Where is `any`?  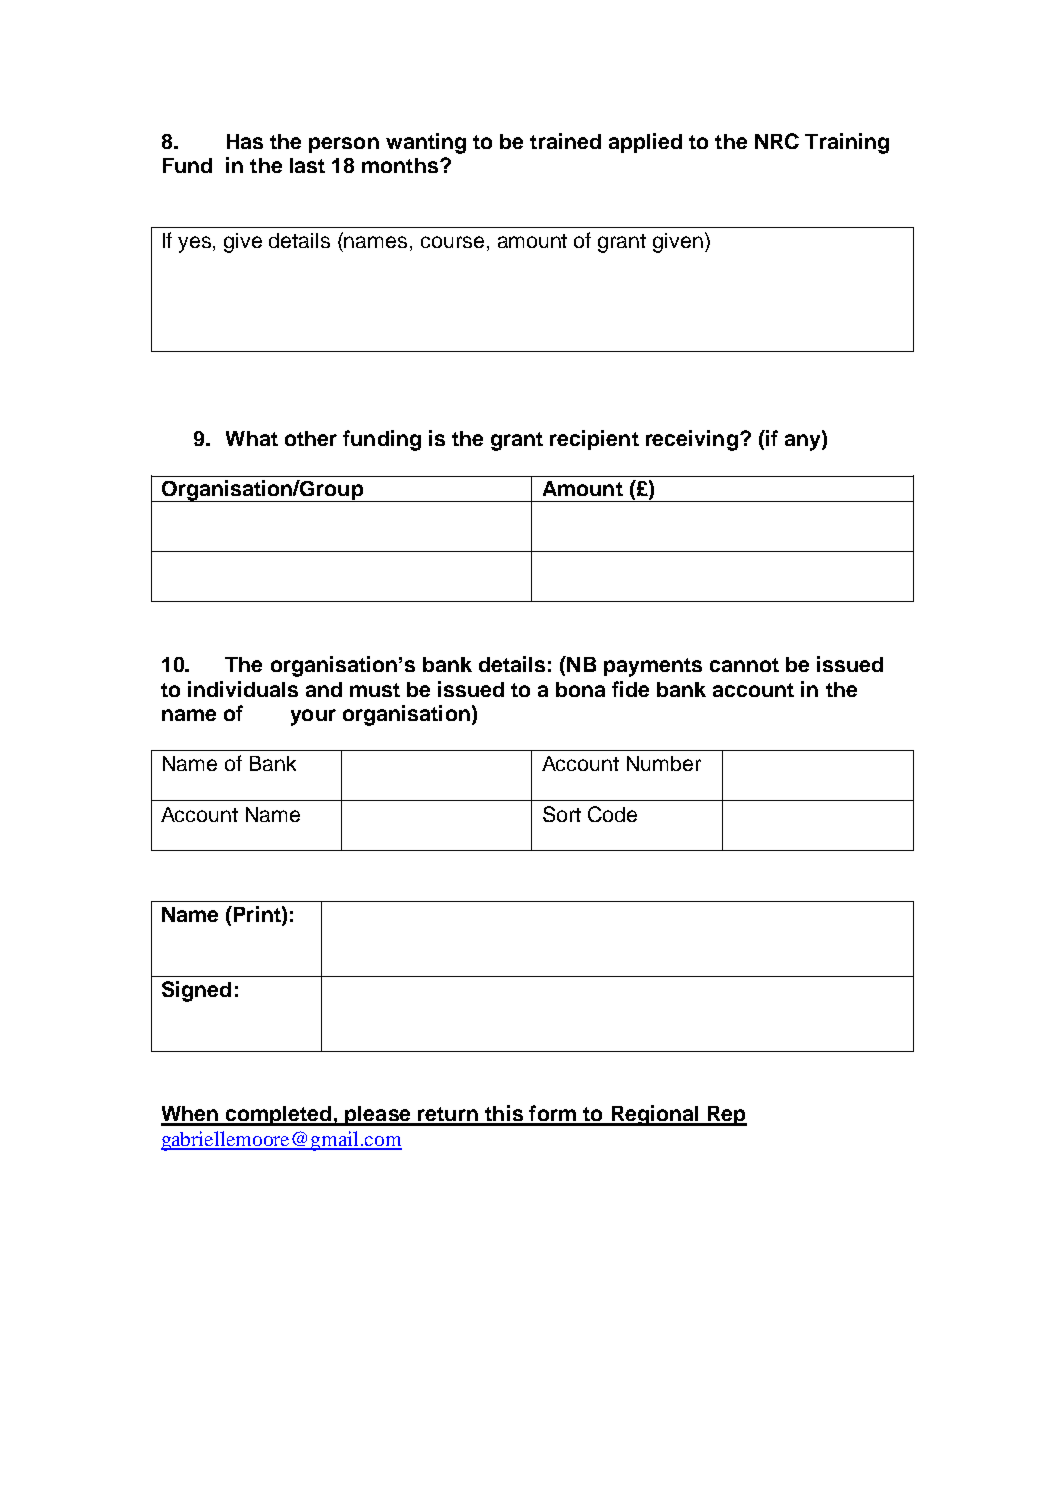
any is located at coordinates (804, 441).
